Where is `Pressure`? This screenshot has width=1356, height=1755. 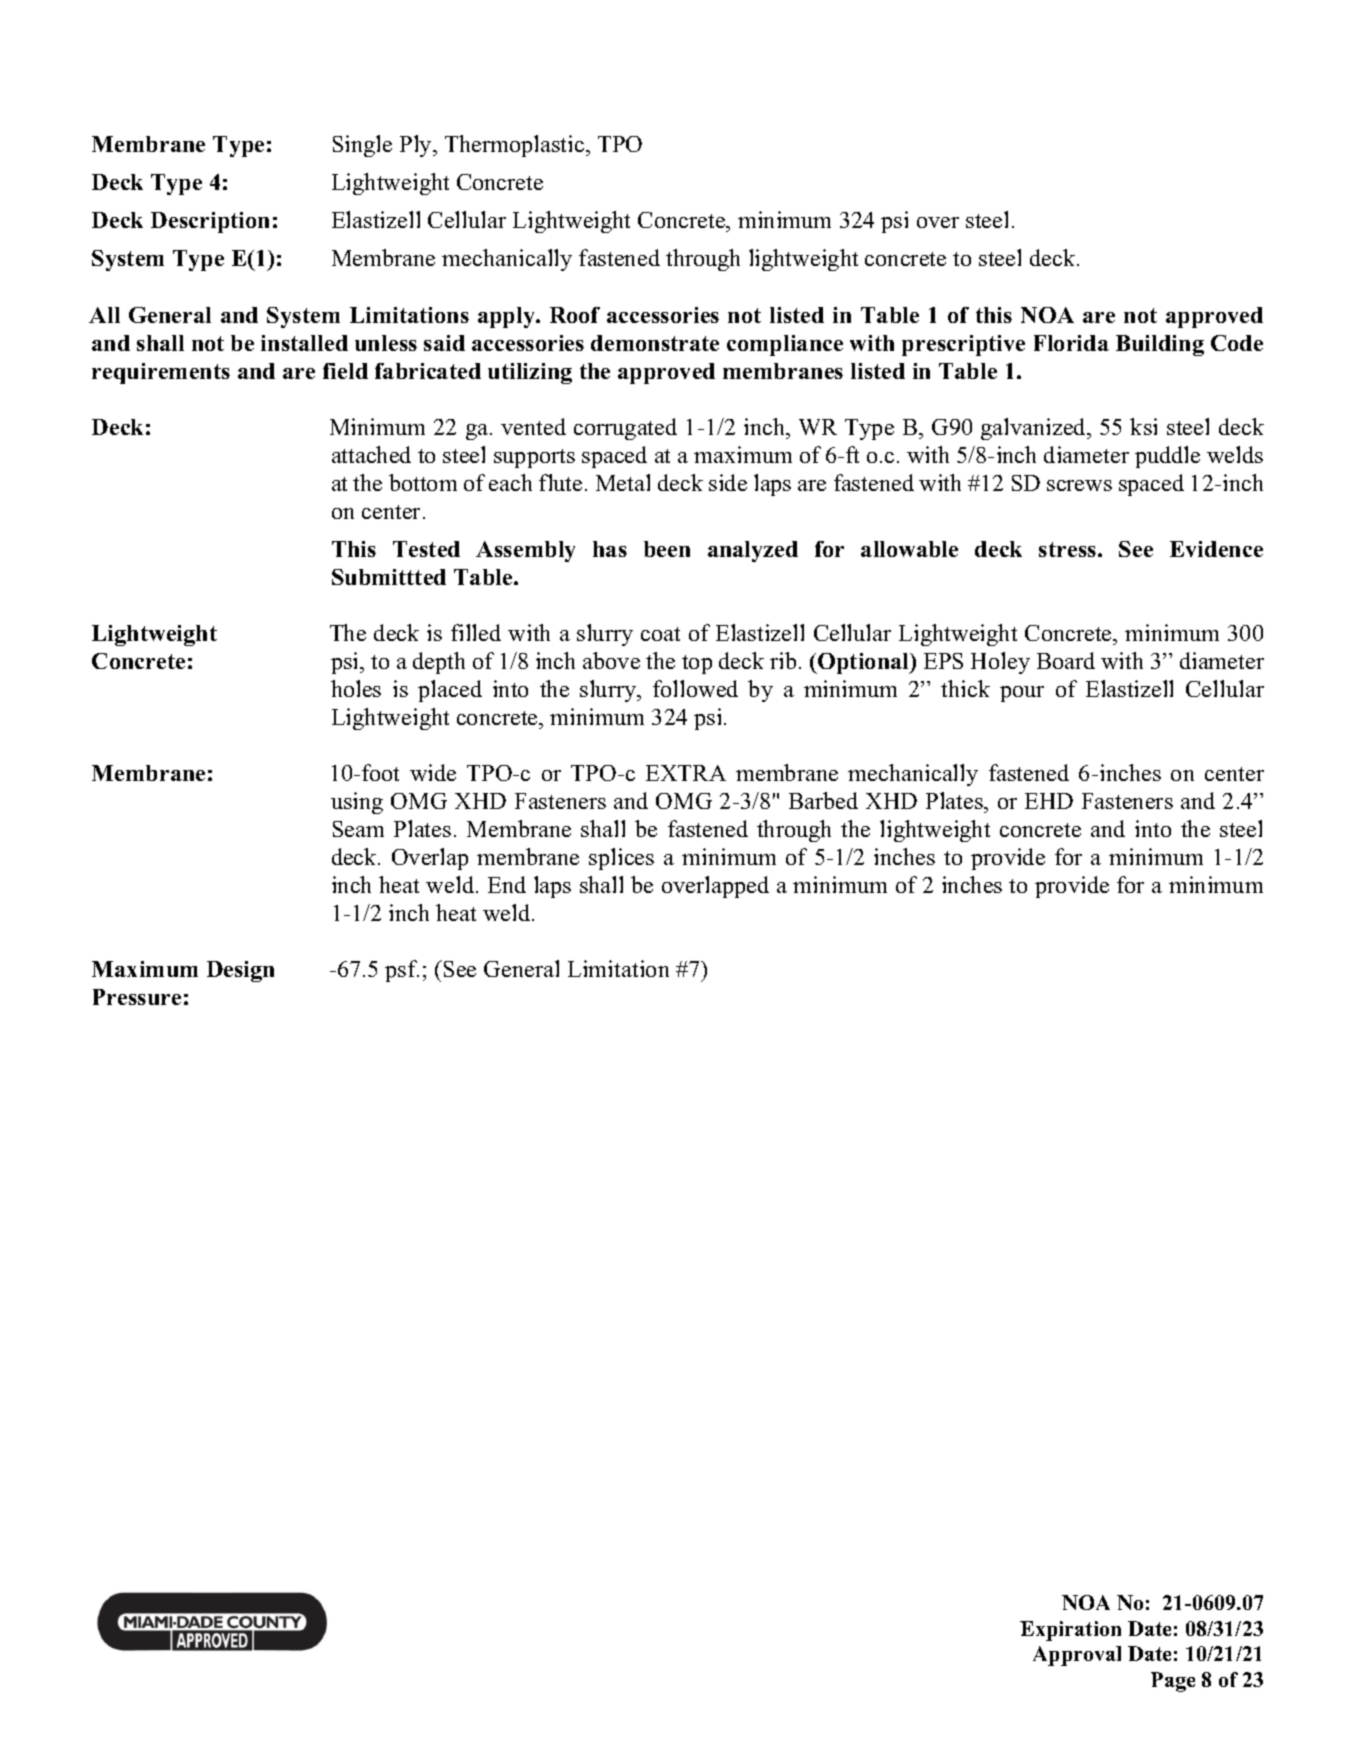
Pressure is located at coordinates (137, 997).
